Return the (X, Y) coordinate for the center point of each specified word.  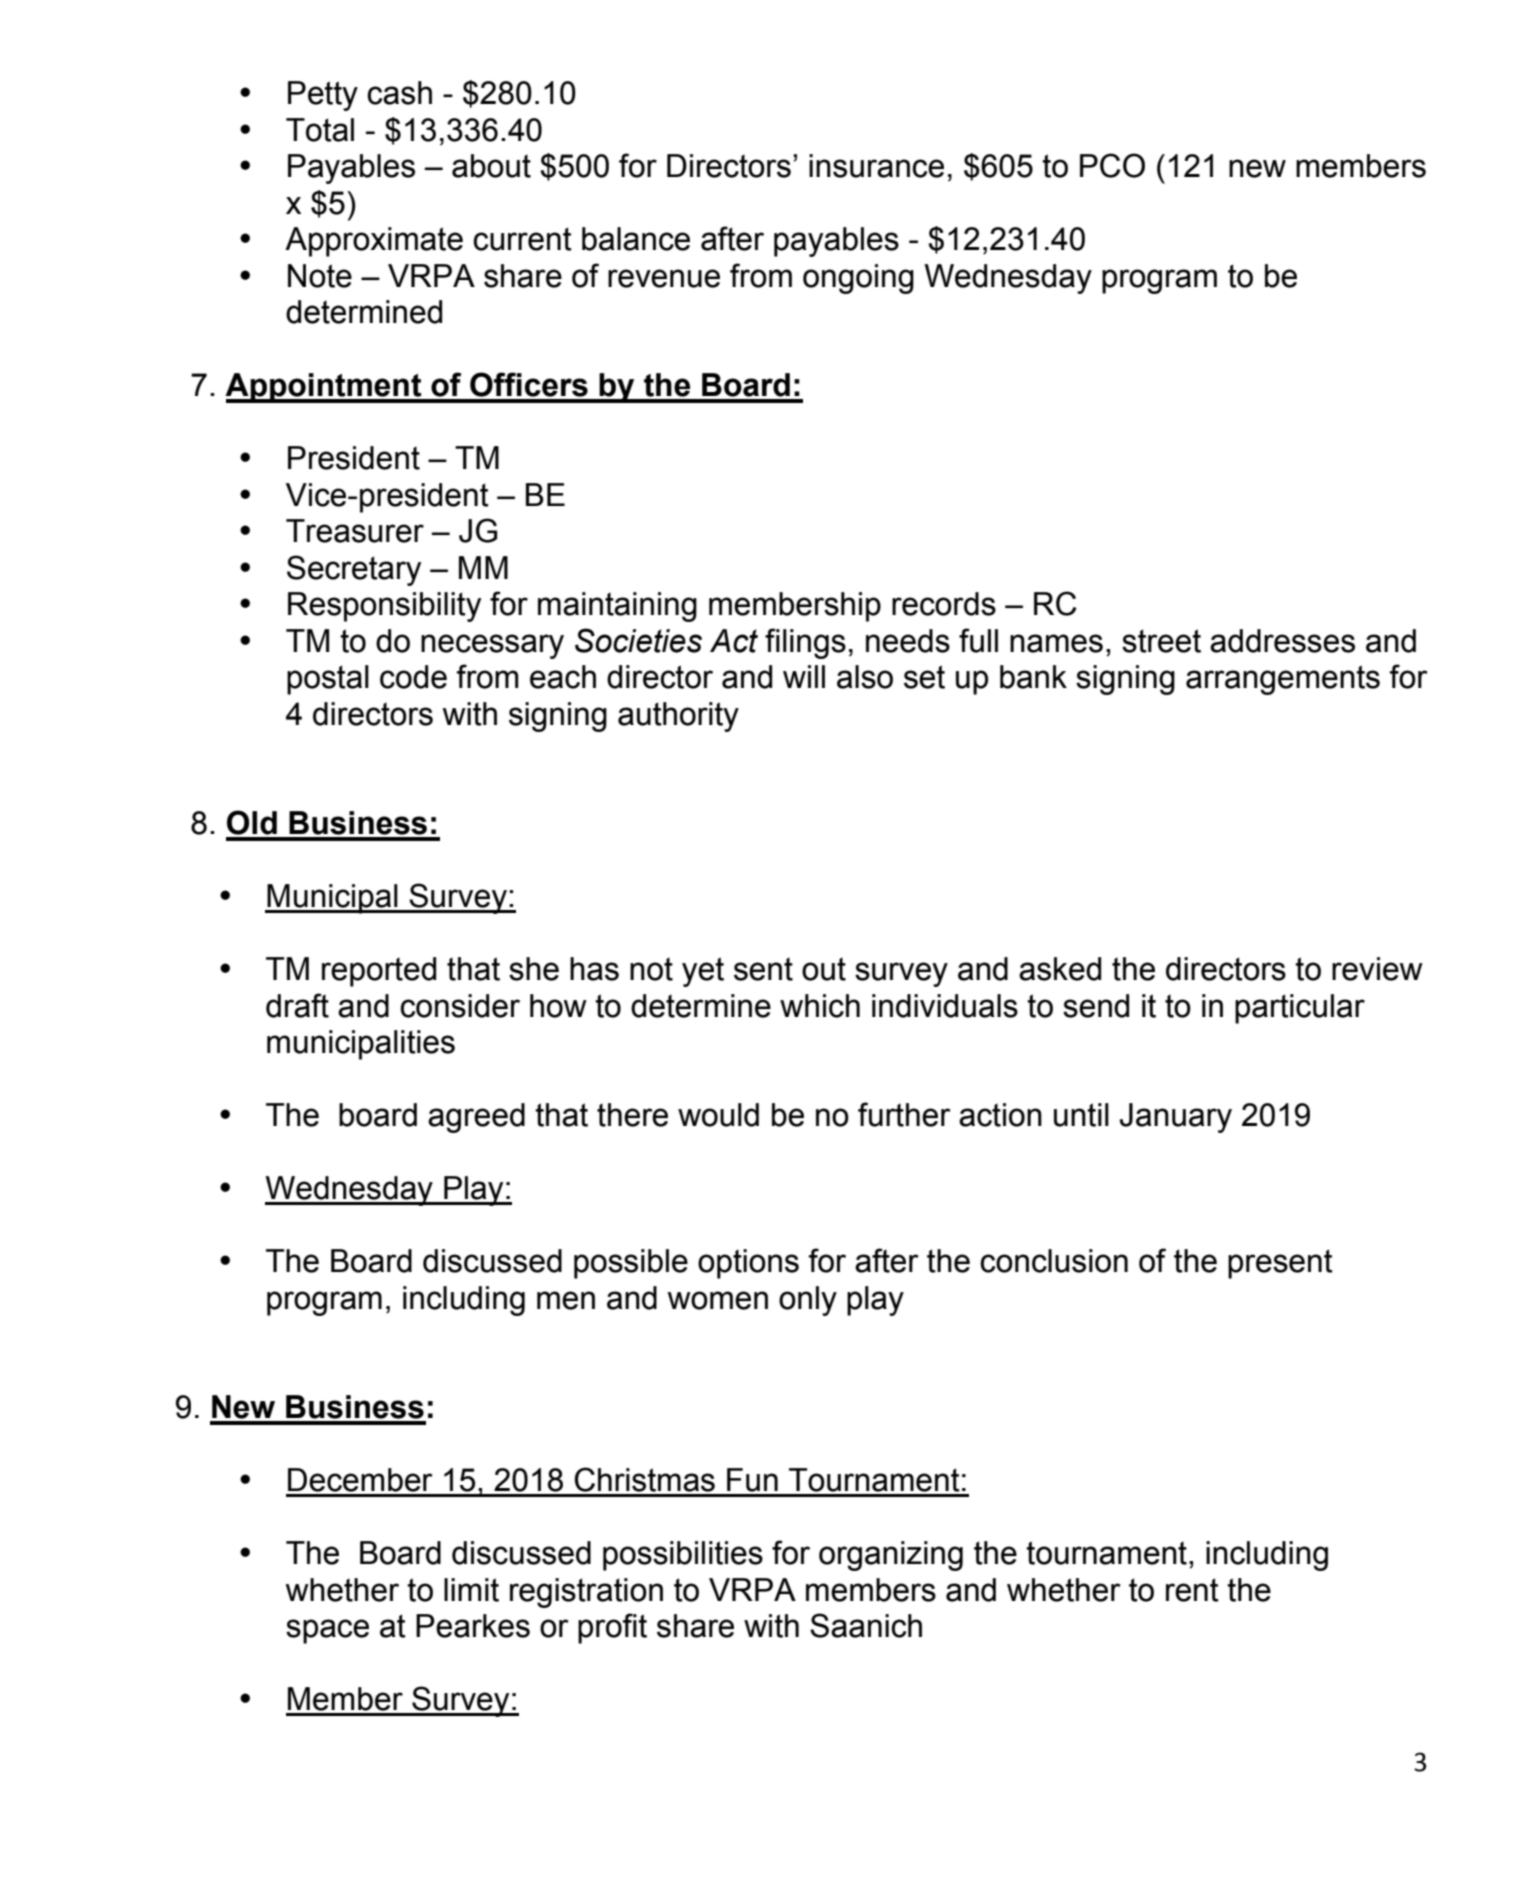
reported (379, 972)
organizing (891, 1556)
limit (471, 1590)
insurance (876, 166)
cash (399, 93)
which (820, 1006)
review (1377, 969)
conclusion (1054, 1261)
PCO (1112, 165)
